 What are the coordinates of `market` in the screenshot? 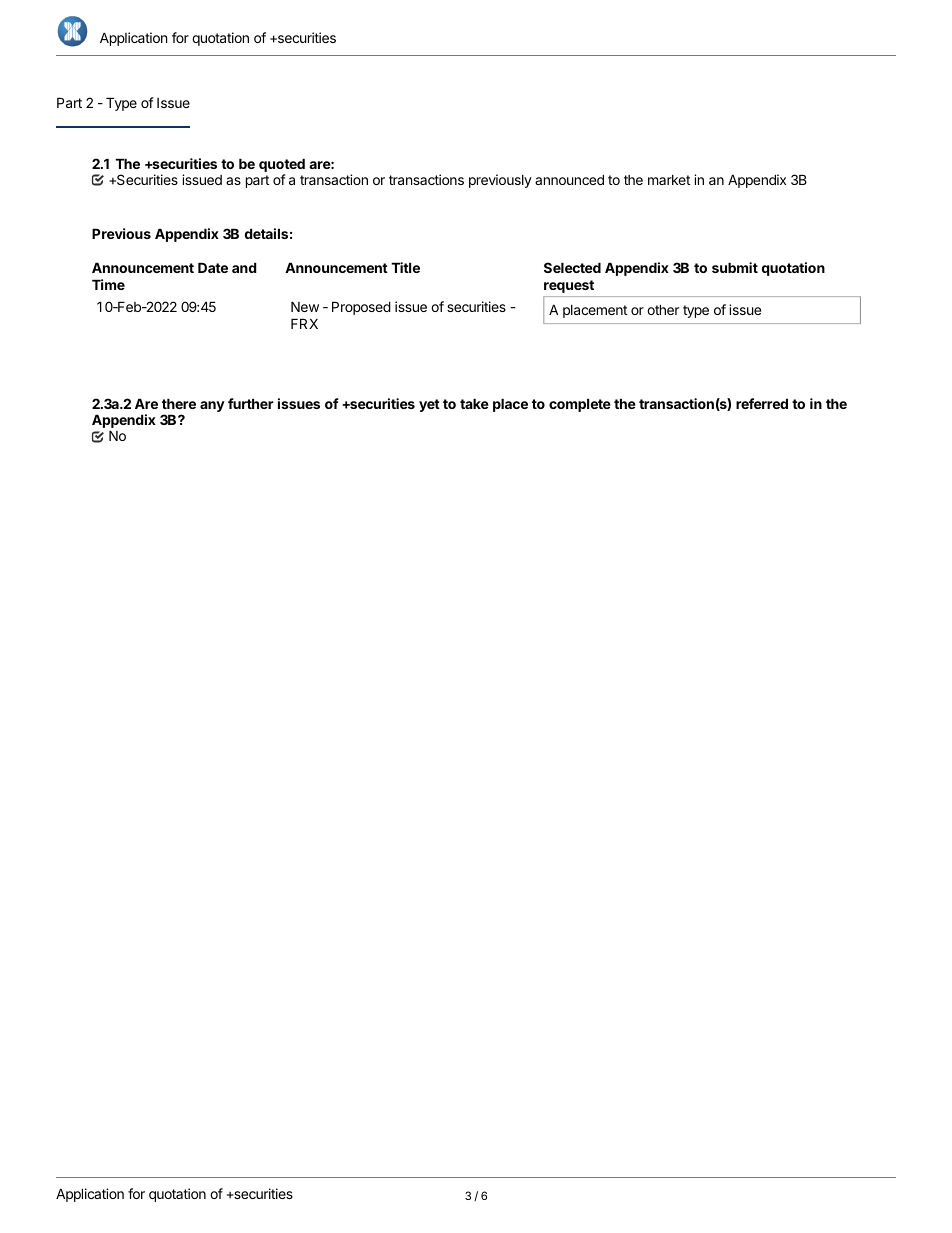 It's located at (669, 180).
